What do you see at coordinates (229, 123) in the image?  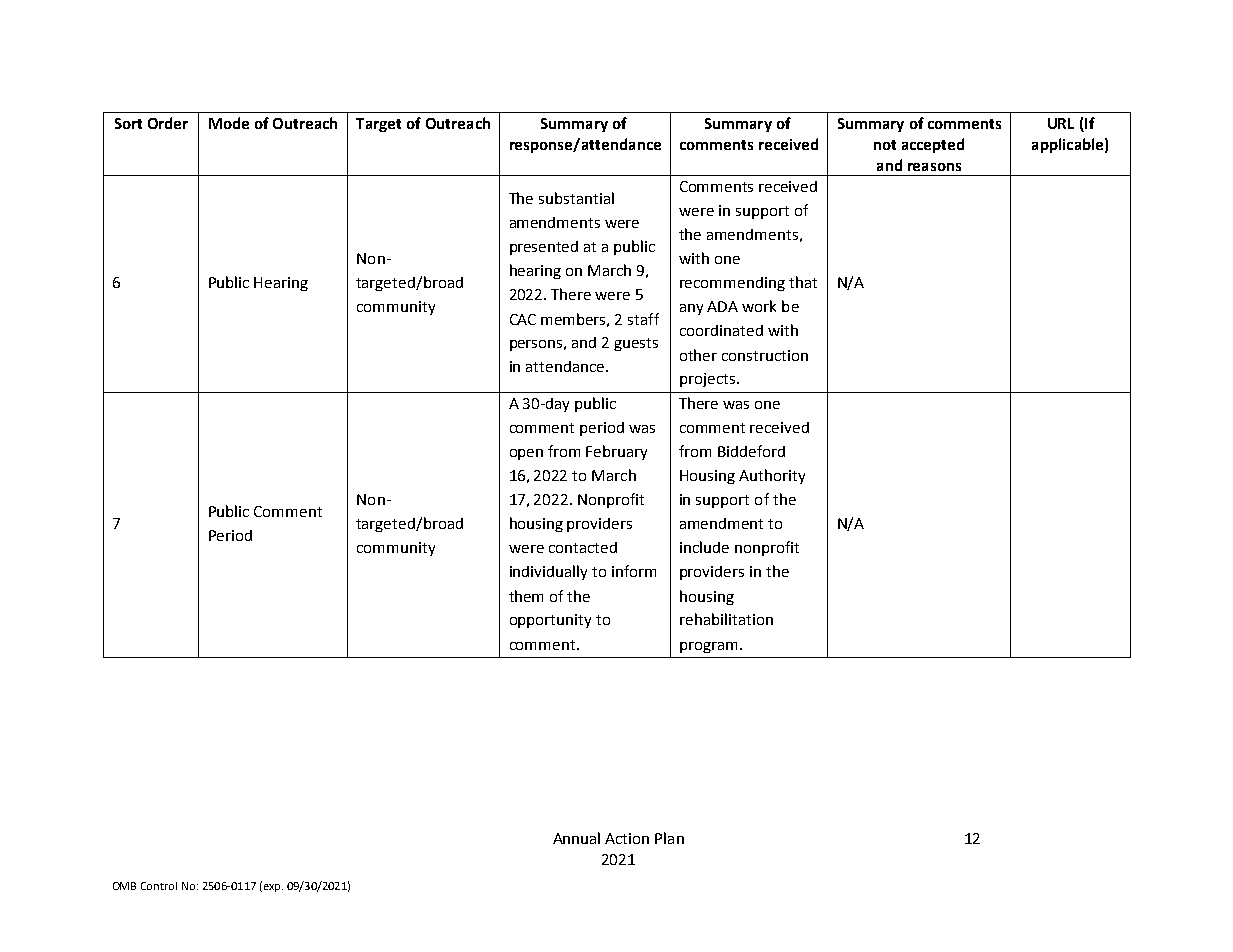 I see `Mode` at bounding box center [229, 123].
